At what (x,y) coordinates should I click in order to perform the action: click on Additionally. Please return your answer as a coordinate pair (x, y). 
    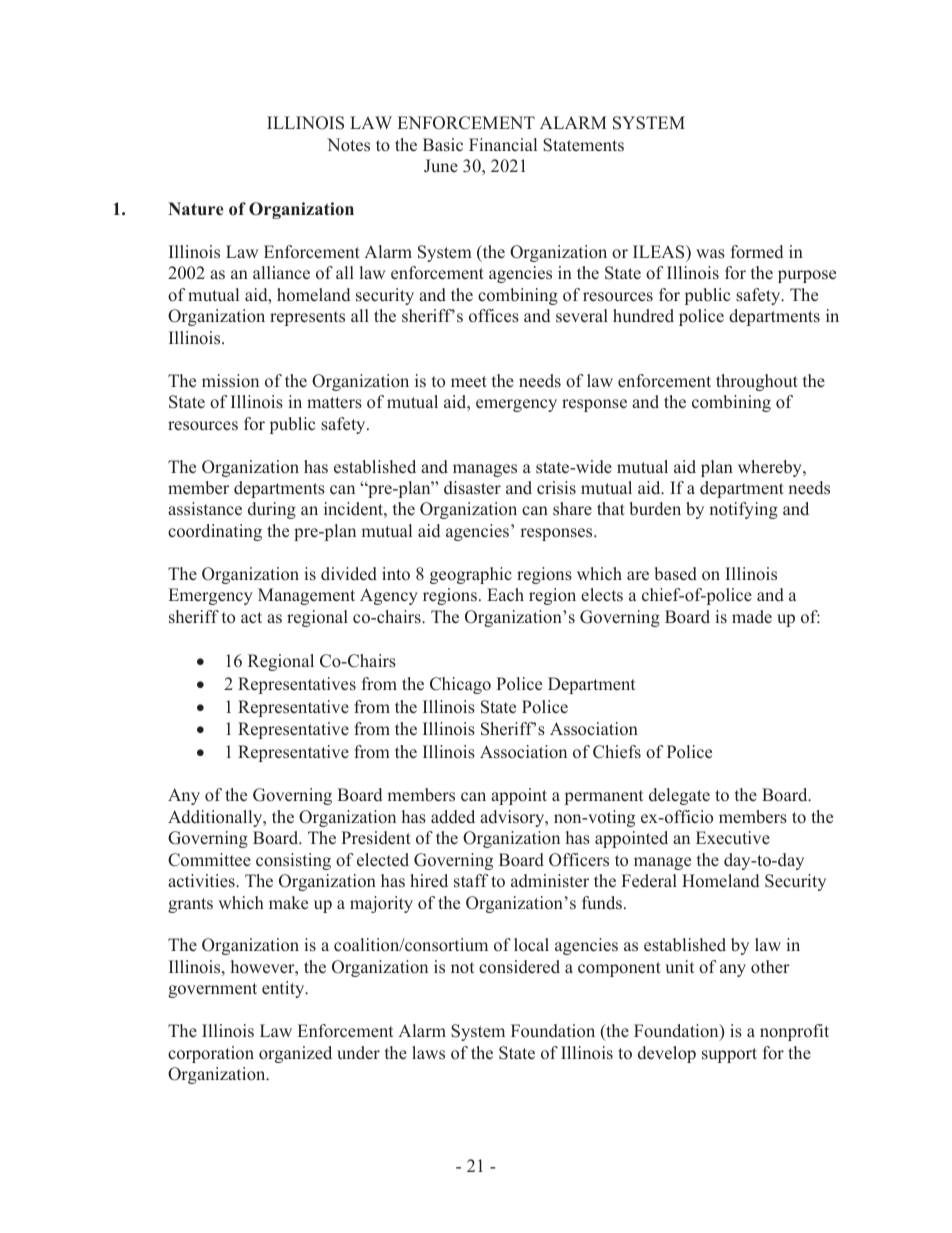
    Looking at the image, I should click on (216, 818).
